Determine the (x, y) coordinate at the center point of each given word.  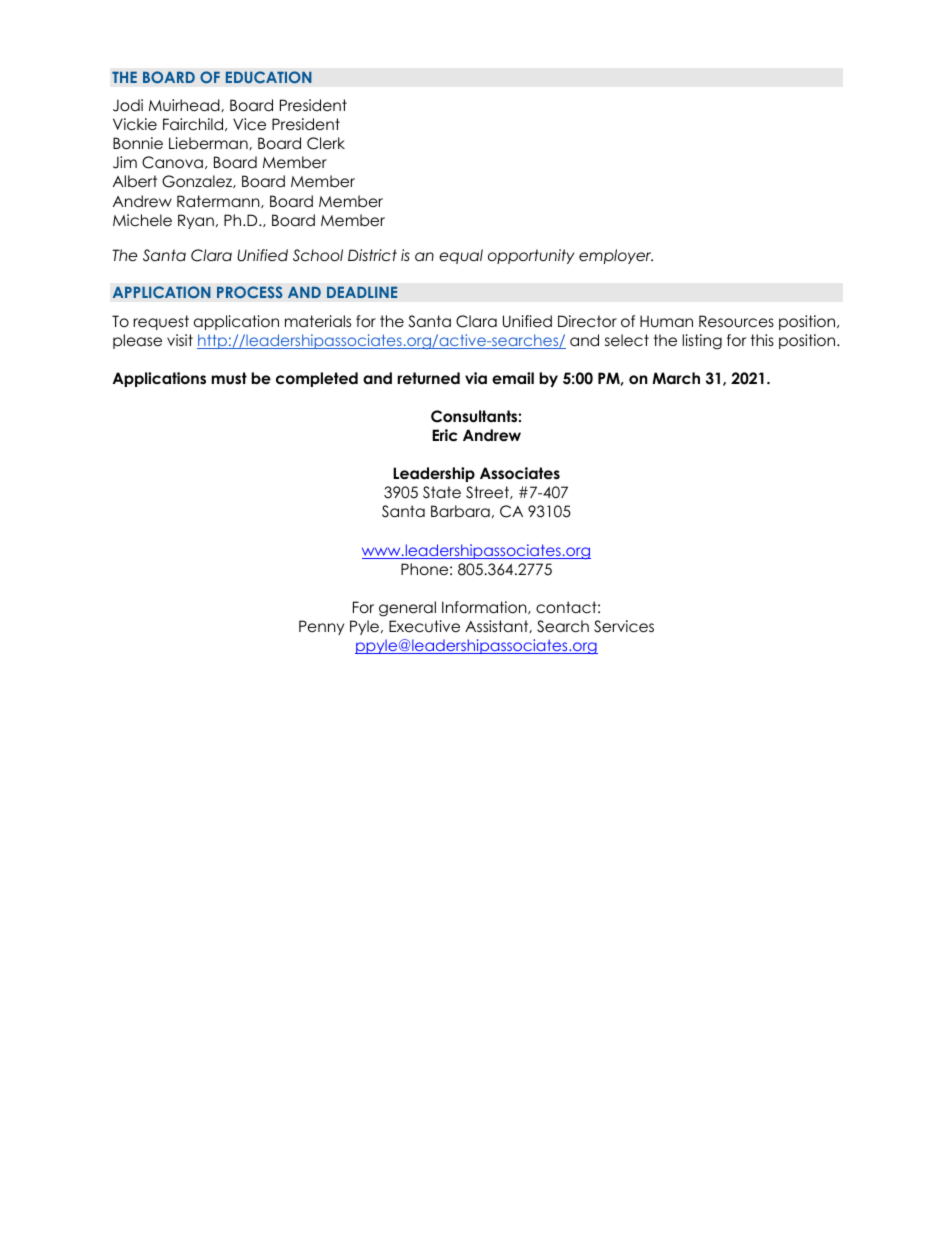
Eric (444, 435)
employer (616, 256)
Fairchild (194, 124)
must (229, 378)
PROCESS (249, 292)
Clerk (326, 143)
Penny (321, 627)
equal (461, 256)
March (676, 378)
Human (666, 321)
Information (485, 607)
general (407, 609)
